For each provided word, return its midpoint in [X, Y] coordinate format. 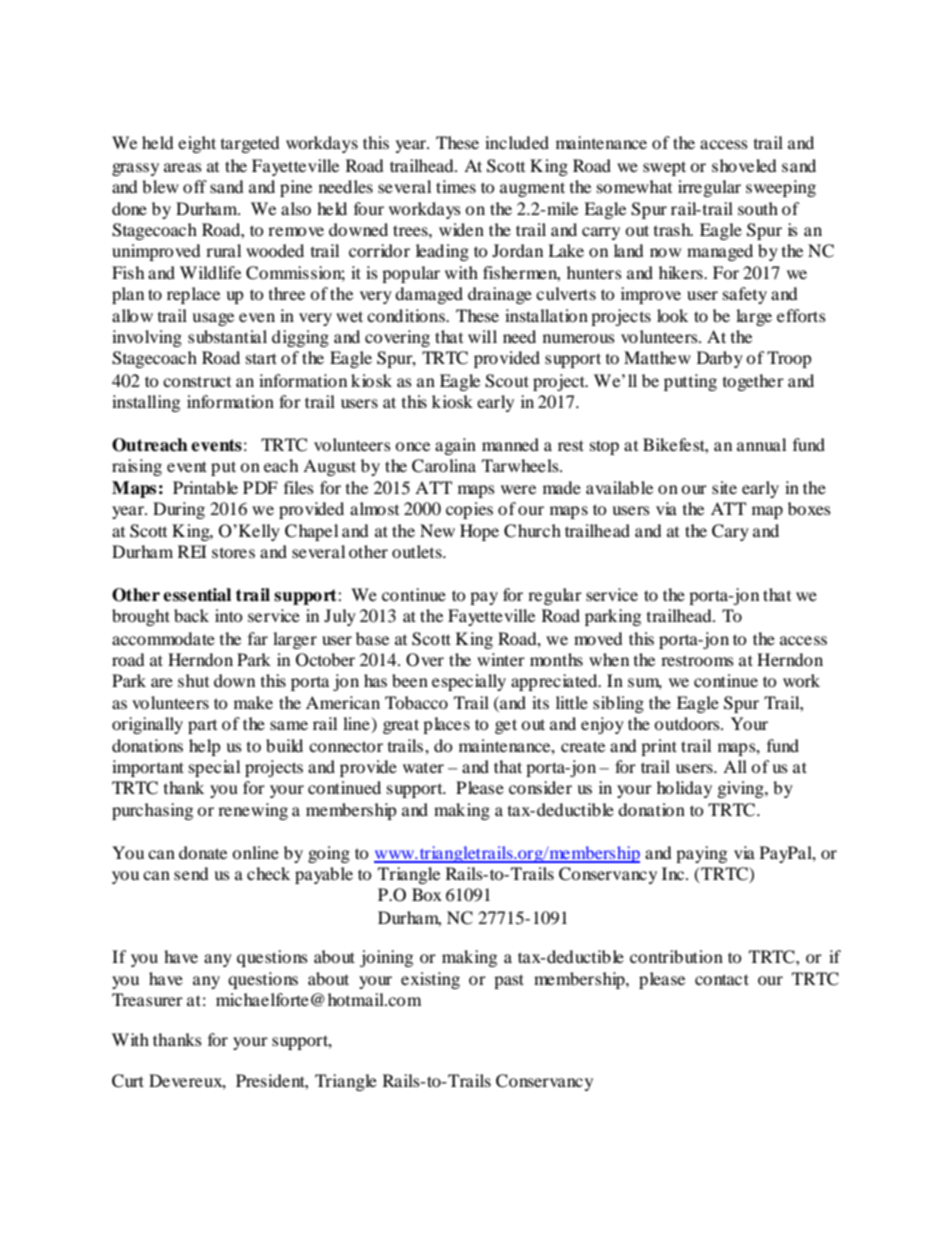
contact [722, 979]
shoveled [744, 165]
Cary [730, 532]
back [191, 615]
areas [183, 167]
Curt [128, 1081]
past [509, 981]
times [456, 186]
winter [501, 659]
